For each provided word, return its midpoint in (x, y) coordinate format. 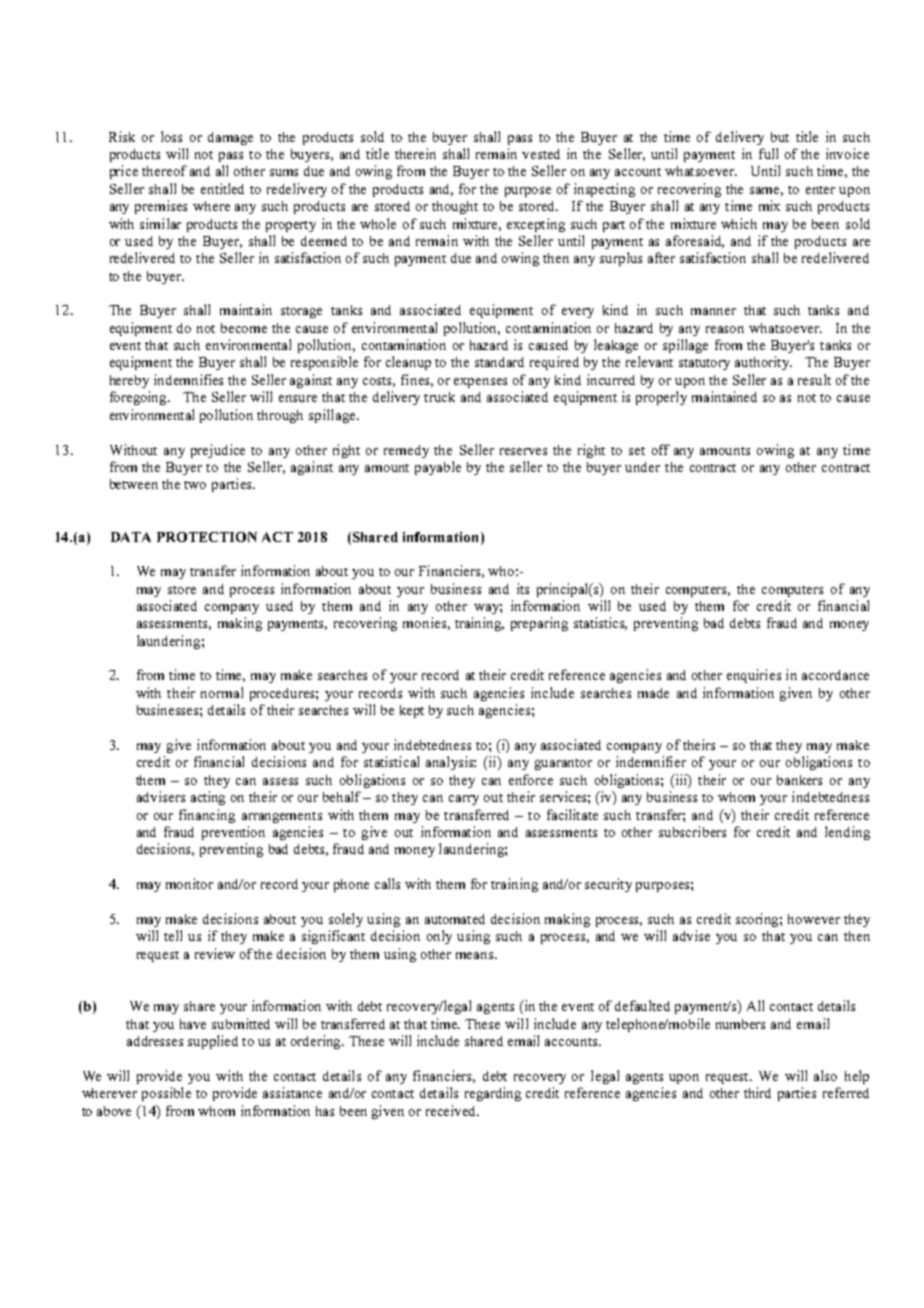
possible (166, 1094)
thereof (164, 170)
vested (541, 154)
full (768, 153)
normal (222, 692)
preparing (539, 624)
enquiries (754, 676)
